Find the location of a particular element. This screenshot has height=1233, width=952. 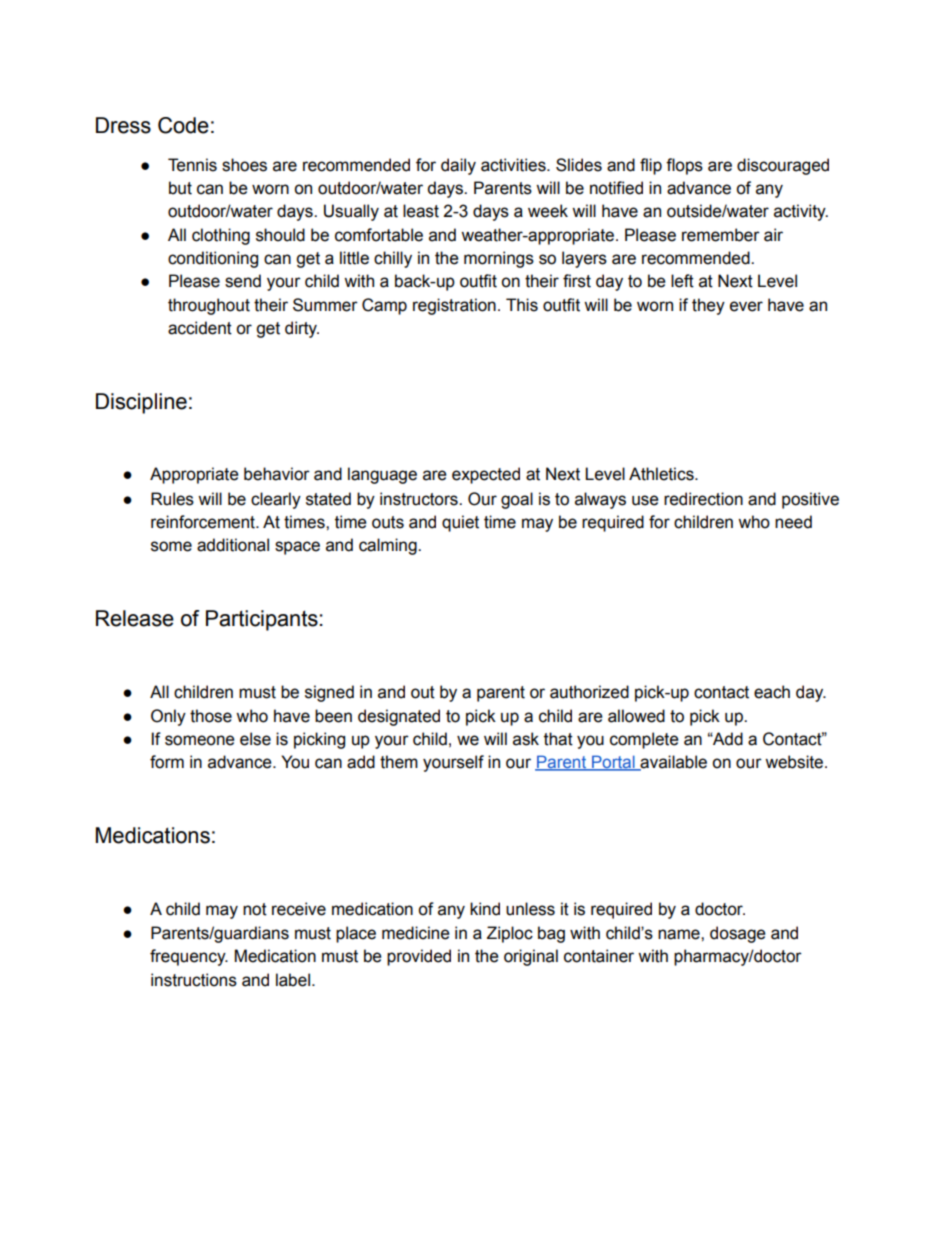

provided is located at coordinates (419, 957).
